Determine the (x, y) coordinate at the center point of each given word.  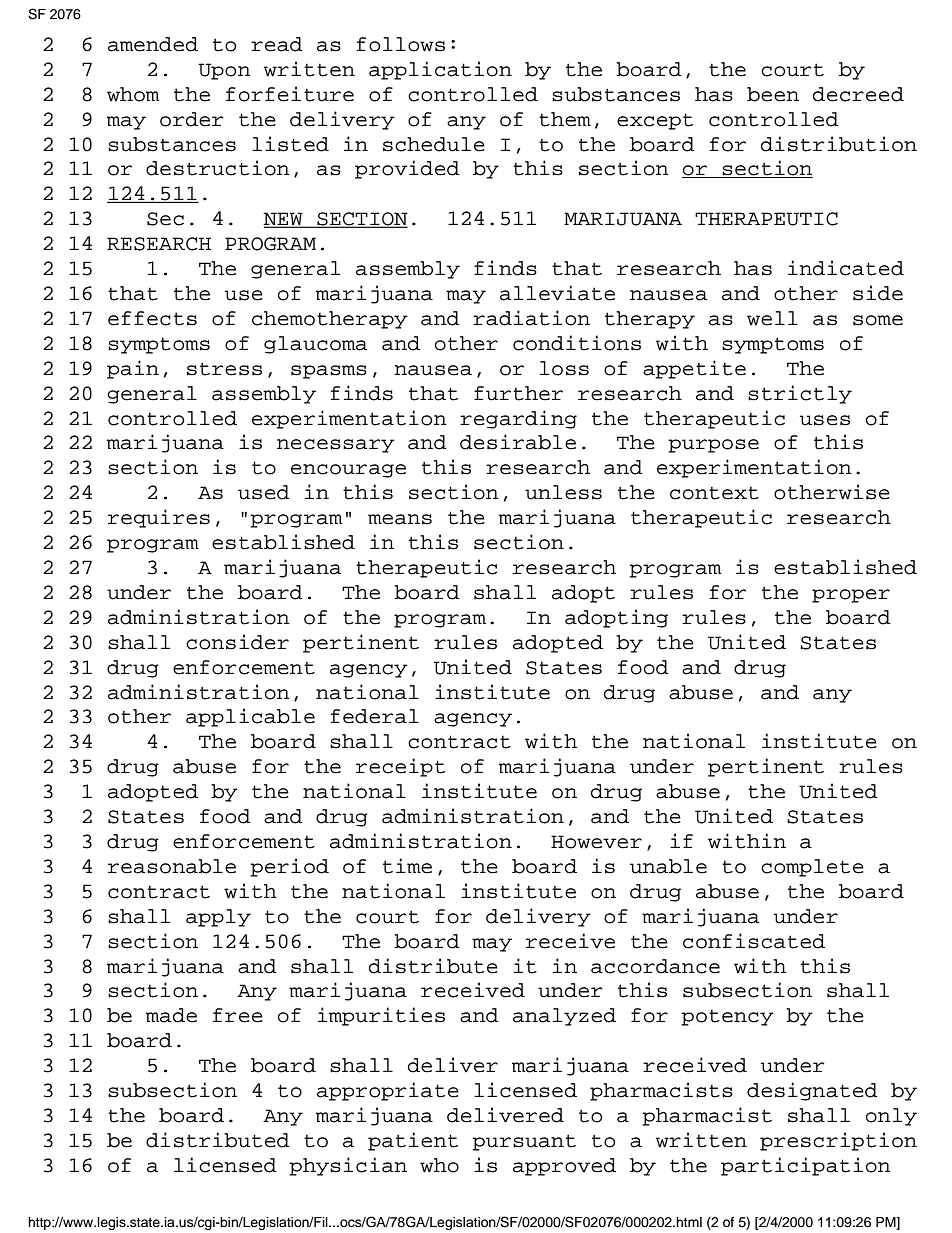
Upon (224, 71)
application (440, 70)
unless (563, 492)
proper (851, 596)
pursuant (524, 1143)
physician (348, 1166)
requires (159, 518)
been (773, 94)
